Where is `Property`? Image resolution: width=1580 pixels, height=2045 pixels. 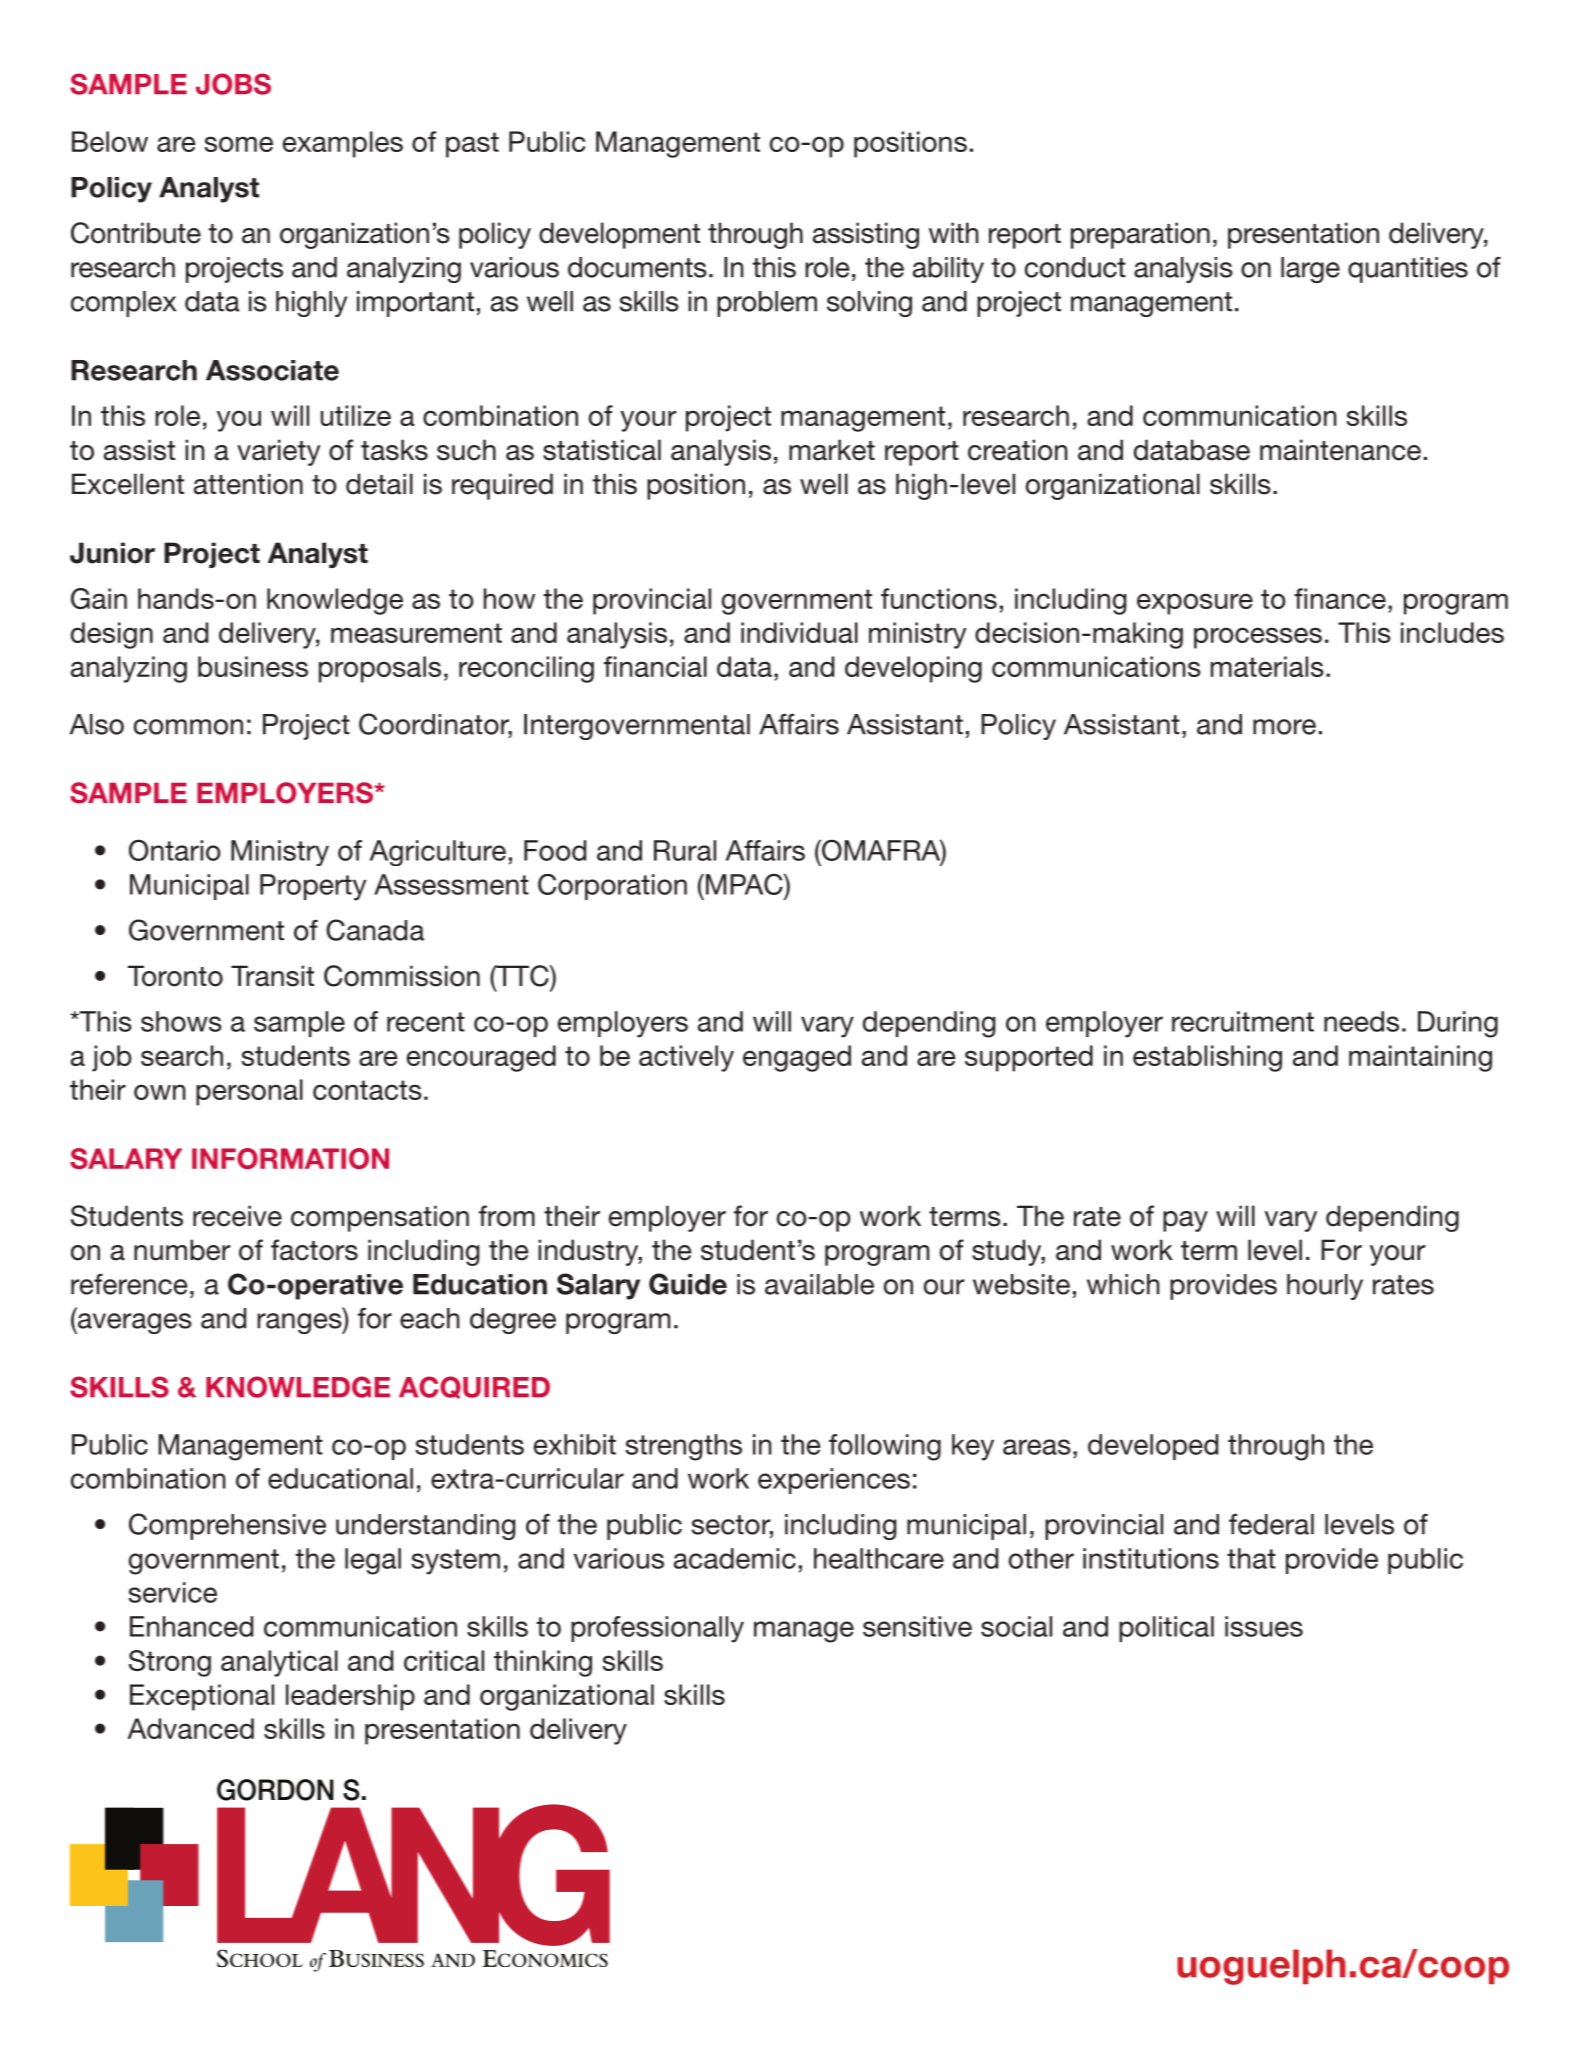
Property is located at coordinates (313, 887).
